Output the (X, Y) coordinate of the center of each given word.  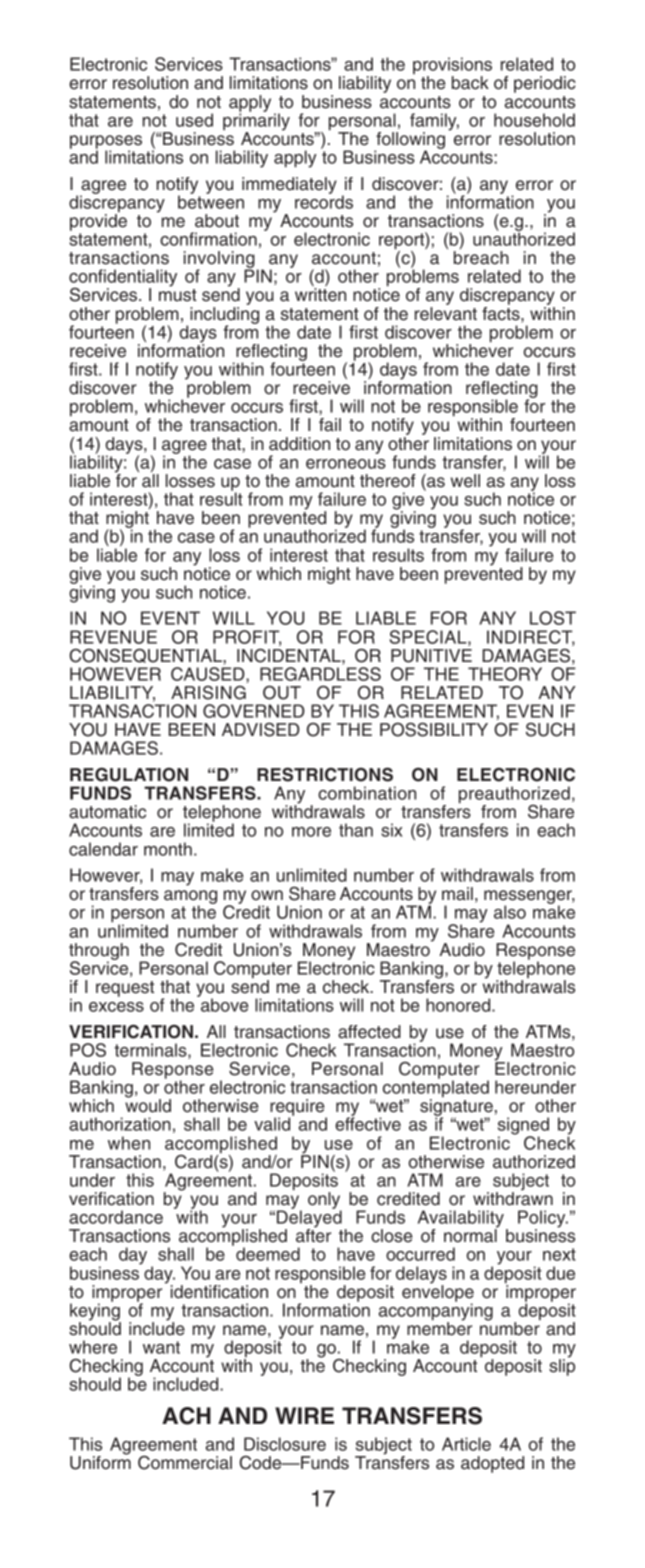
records (324, 201)
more (311, 832)
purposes (106, 143)
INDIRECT (531, 638)
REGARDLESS (320, 674)
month (168, 849)
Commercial (185, 1463)
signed (523, 1127)
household (534, 120)
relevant (446, 312)
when (129, 1143)
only (324, 1201)
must (178, 295)
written (320, 295)
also (510, 912)
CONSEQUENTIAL (146, 655)
